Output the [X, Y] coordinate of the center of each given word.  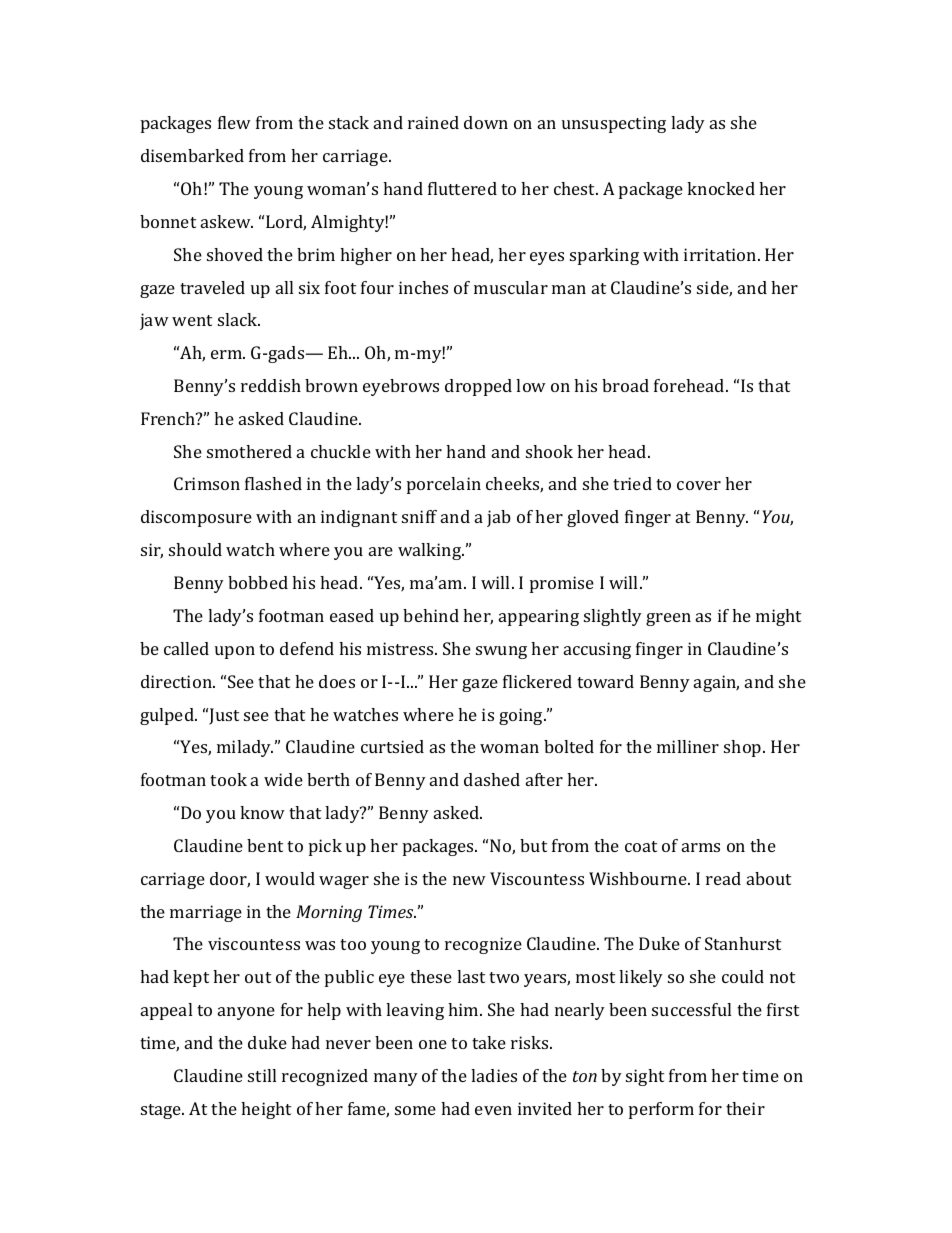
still [262, 1075]
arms [701, 847]
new [469, 880]
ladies [494, 1075]
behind [431, 615]
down [486, 122]
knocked [721, 188]
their [745, 1108]
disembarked [192, 155]
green [668, 619]
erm [228, 354]
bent [265, 845]
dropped [478, 387]
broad [625, 385]
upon [235, 652]
